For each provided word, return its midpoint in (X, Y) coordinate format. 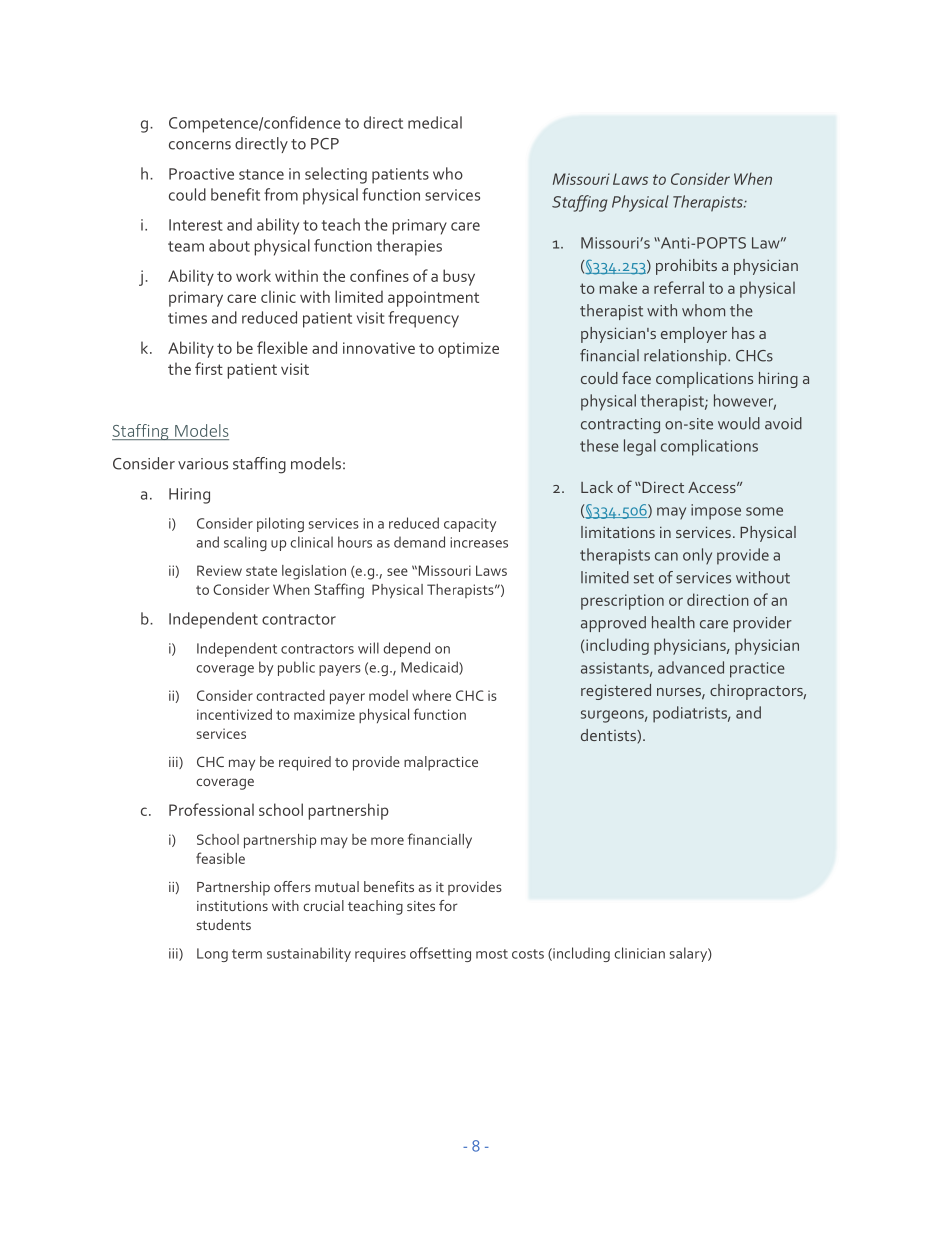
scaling (245, 543)
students (224, 924)
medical (435, 122)
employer (694, 335)
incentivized (234, 714)
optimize (468, 350)
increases (479, 542)
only (697, 556)
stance (261, 174)
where (431, 695)
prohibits (686, 267)
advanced (691, 667)
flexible (282, 347)
